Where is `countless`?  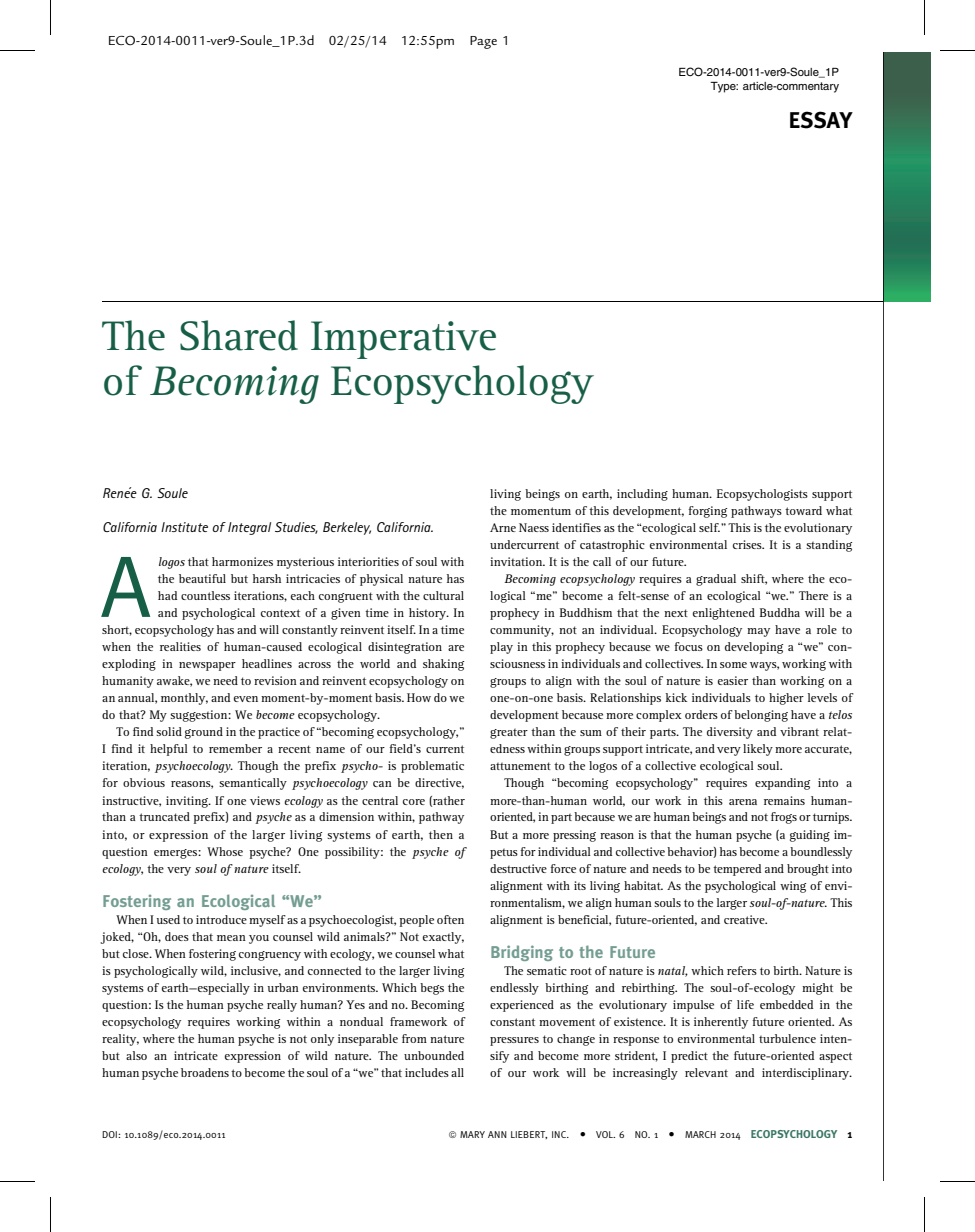
countless is located at coordinates (205, 595).
